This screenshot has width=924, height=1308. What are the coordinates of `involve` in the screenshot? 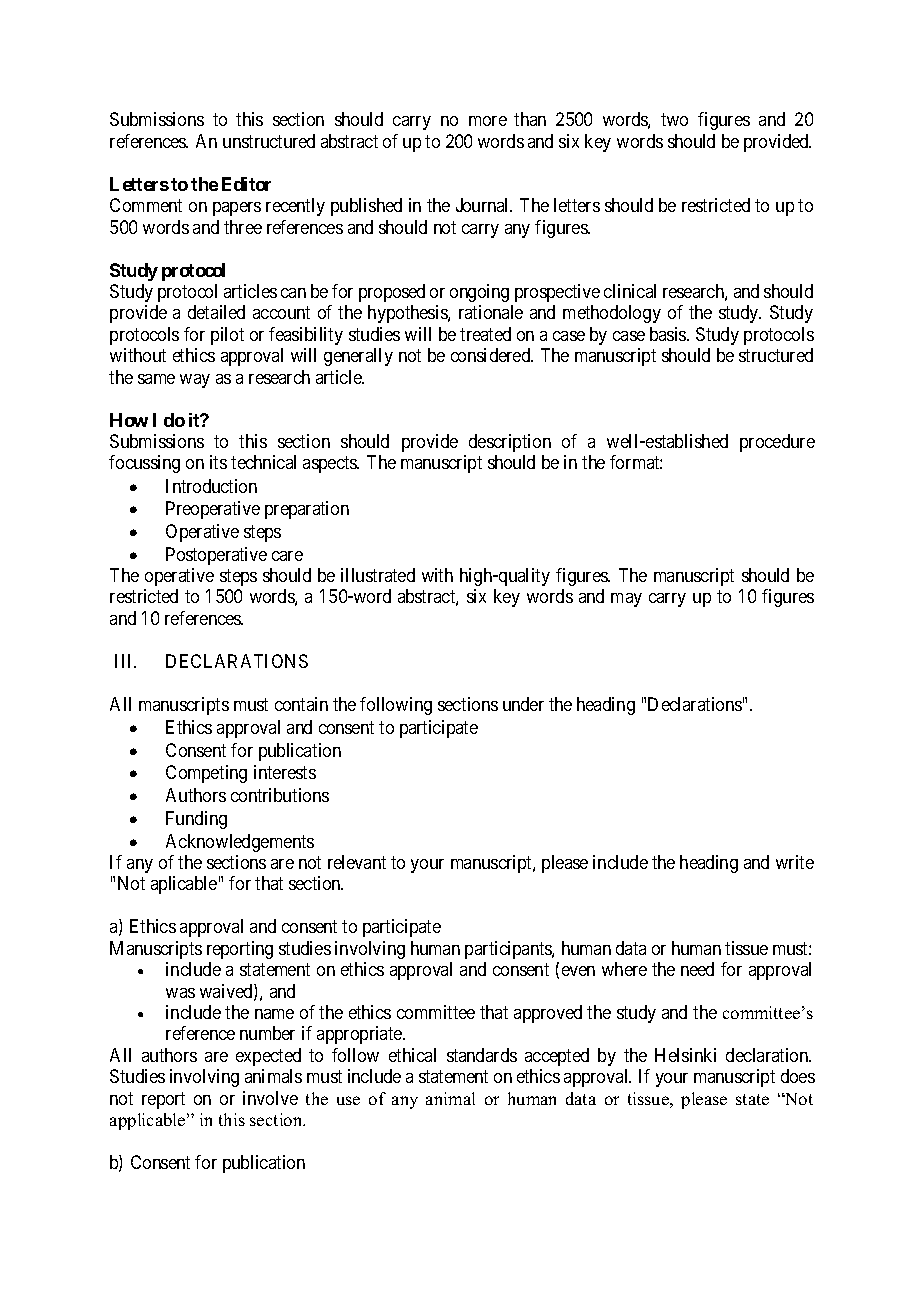 It's located at (270, 1098).
